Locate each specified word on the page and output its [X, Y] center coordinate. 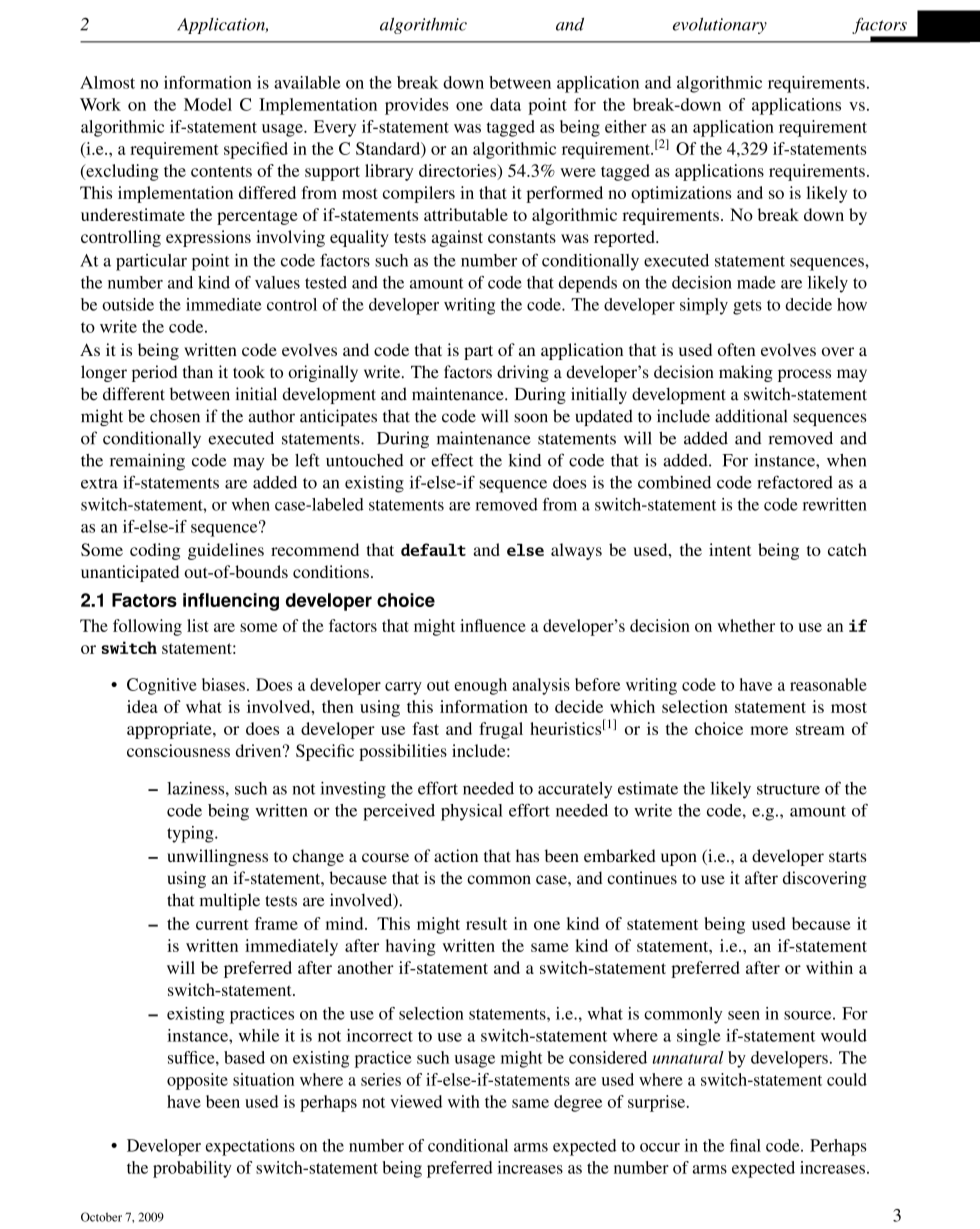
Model [208, 104]
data [505, 104]
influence [493, 625]
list [198, 625]
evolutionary [720, 26]
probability [192, 1169]
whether [746, 625]
